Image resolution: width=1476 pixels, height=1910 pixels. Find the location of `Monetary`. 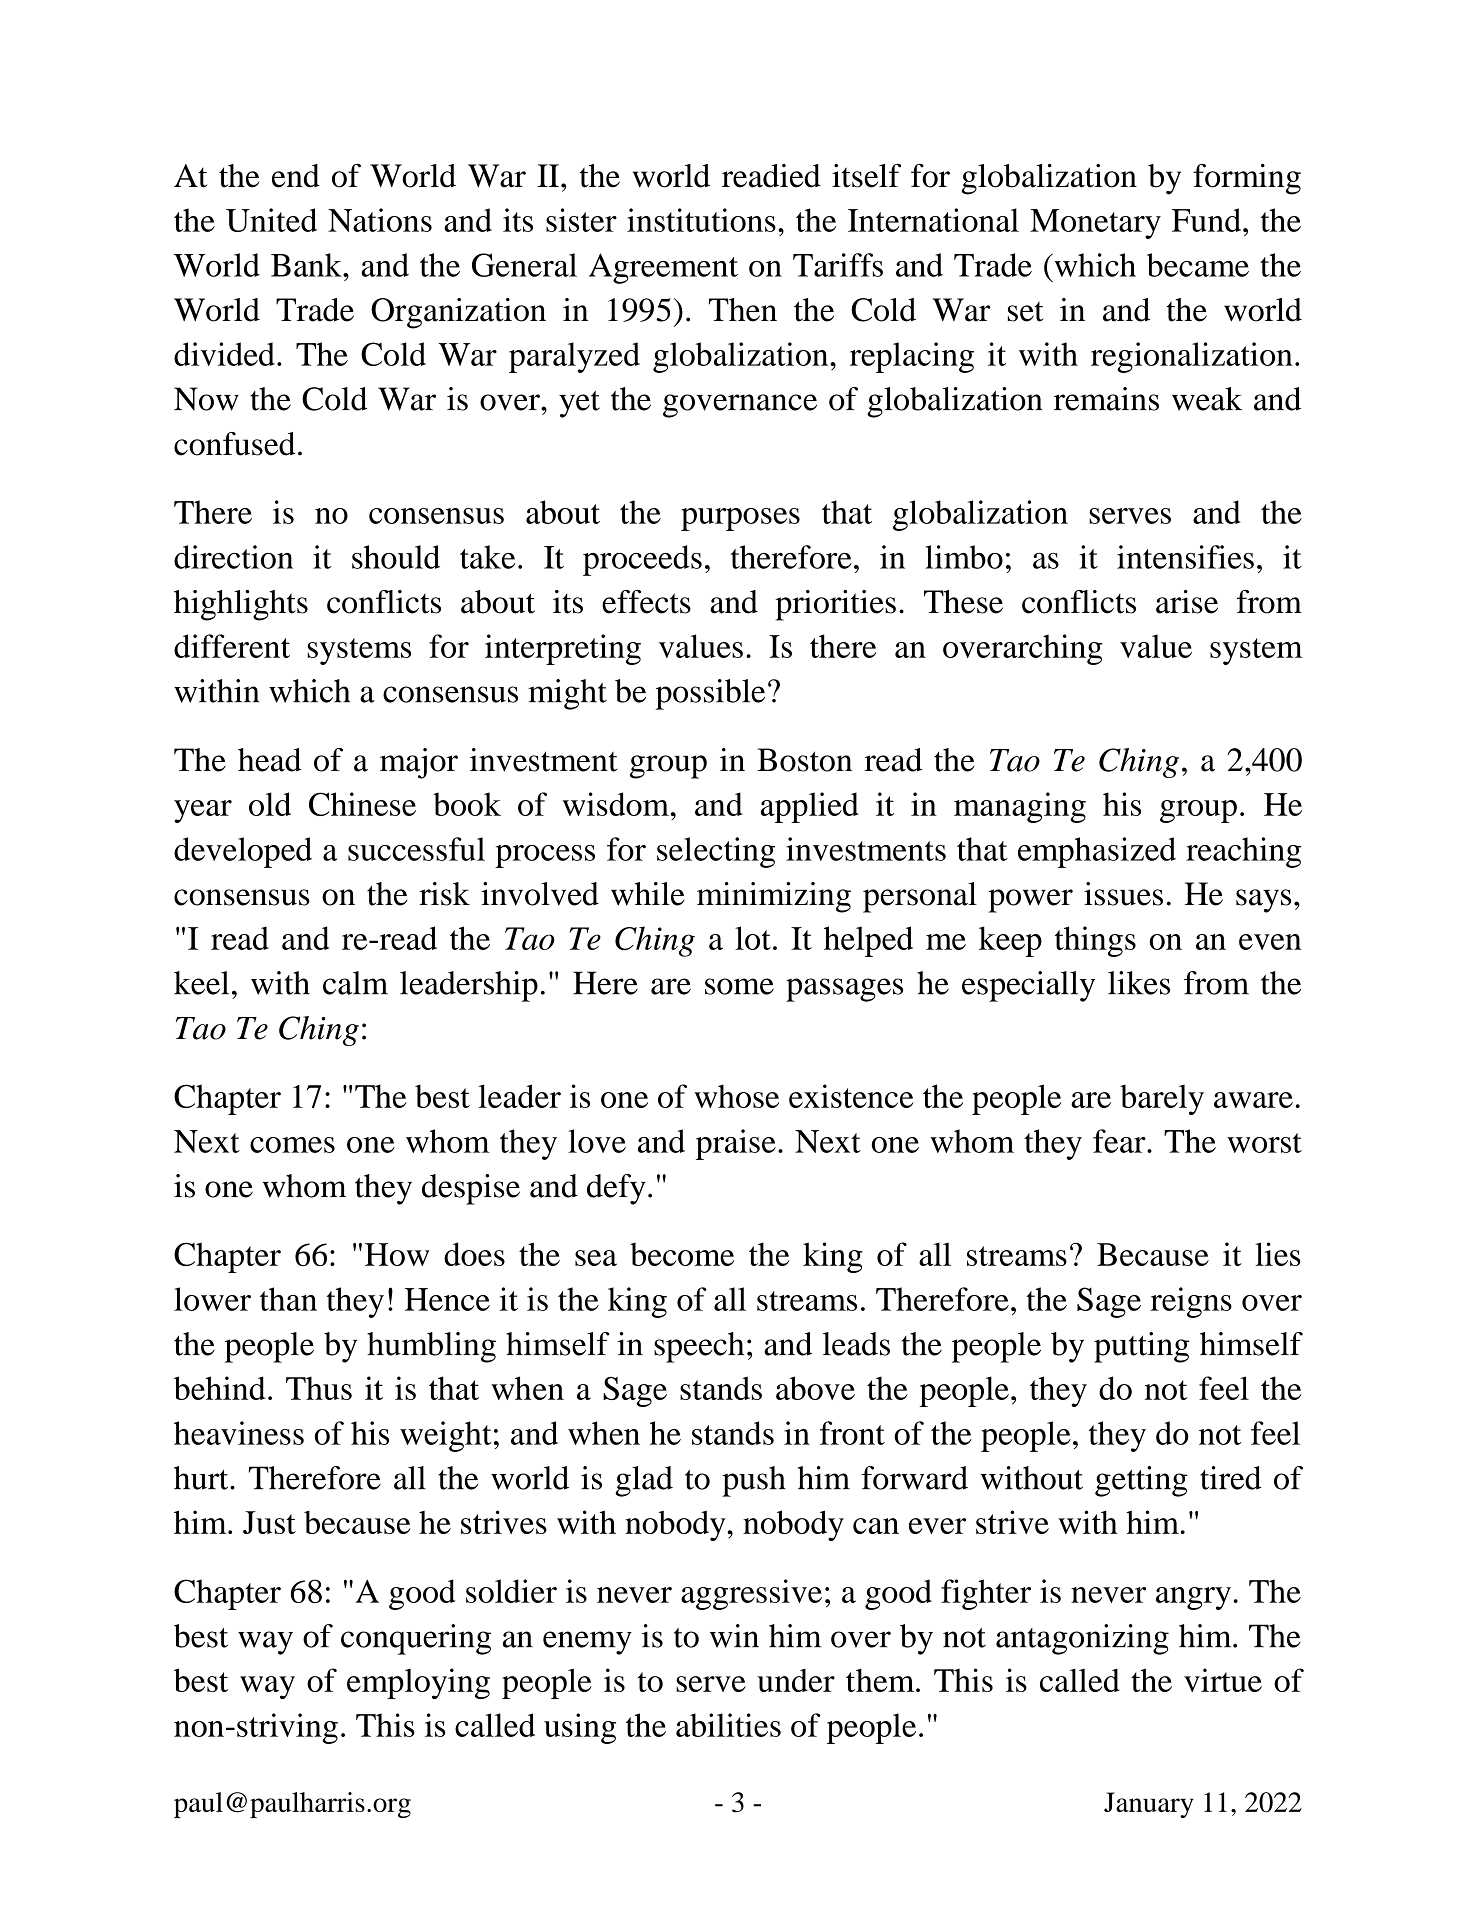

Monetary is located at coordinates (1095, 224).
